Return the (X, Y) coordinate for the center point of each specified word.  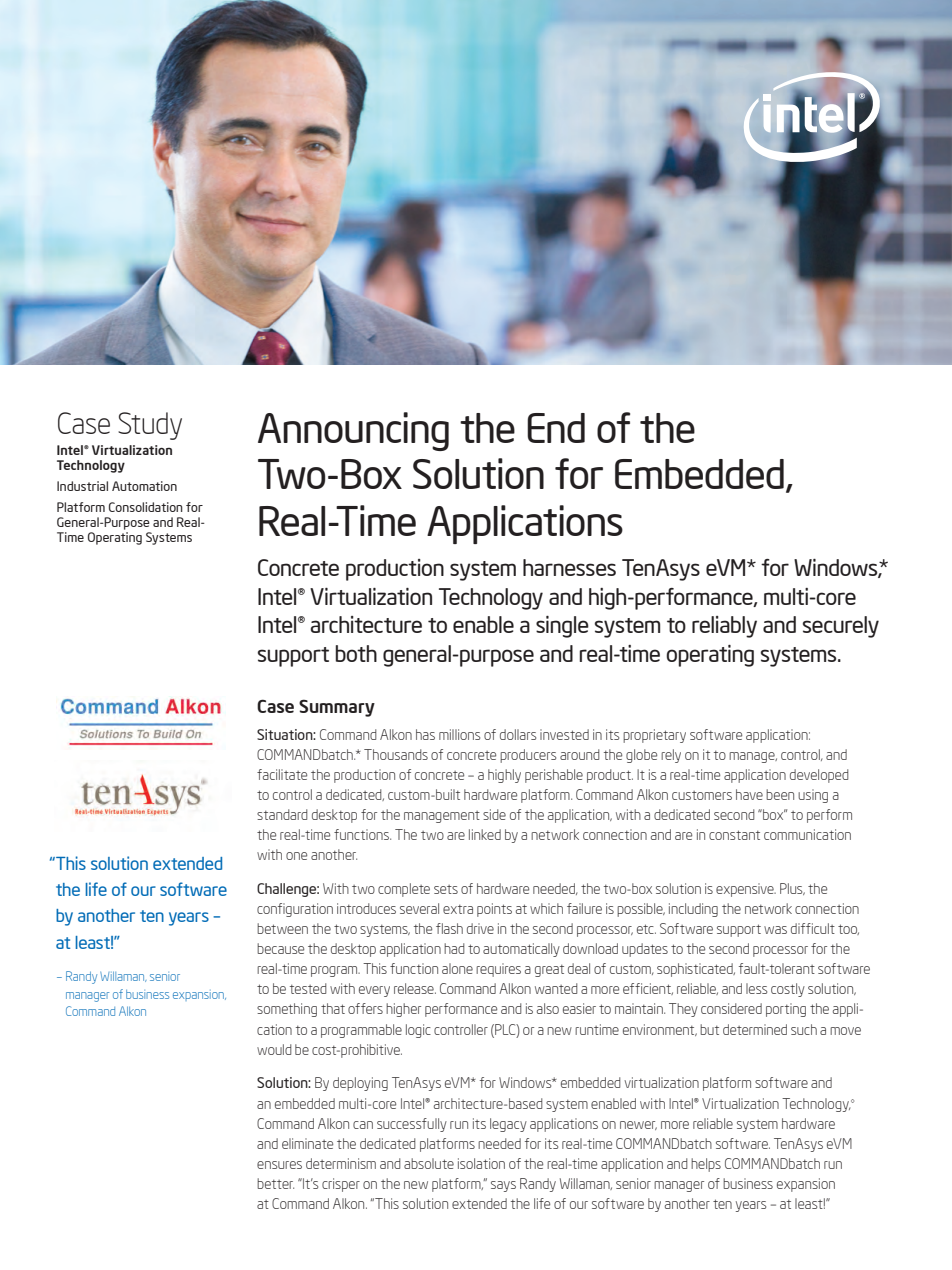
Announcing (353, 431)
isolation (481, 1163)
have (749, 794)
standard (282, 814)
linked (485, 834)
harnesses (569, 567)
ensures (279, 1165)
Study (150, 426)
